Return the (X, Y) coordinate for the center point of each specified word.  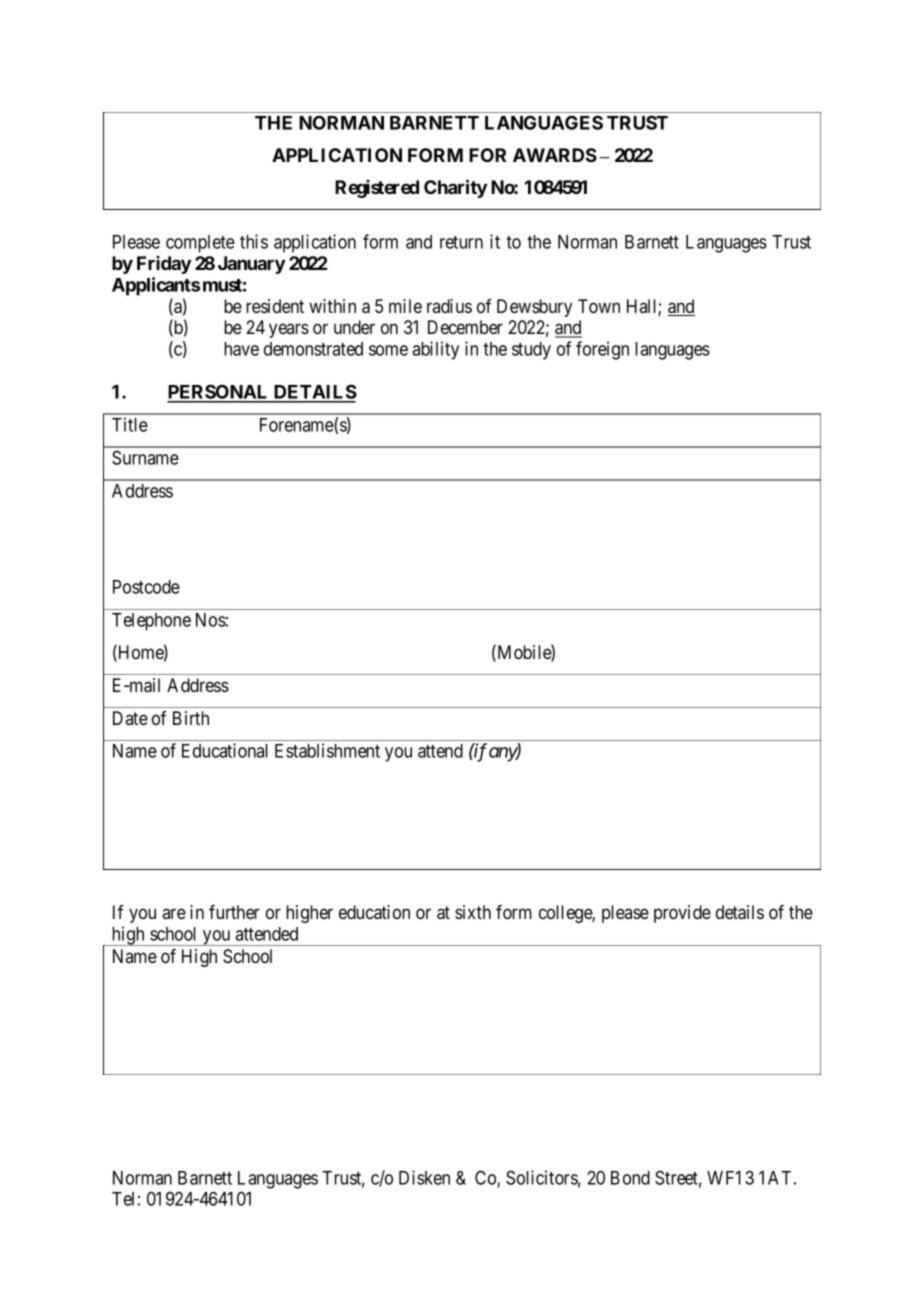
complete (200, 244)
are (174, 913)
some (388, 350)
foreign (602, 350)
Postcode (146, 587)
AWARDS (555, 155)
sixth (473, 912)
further (234, 912)
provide (682, 914)
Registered (377, 189)
